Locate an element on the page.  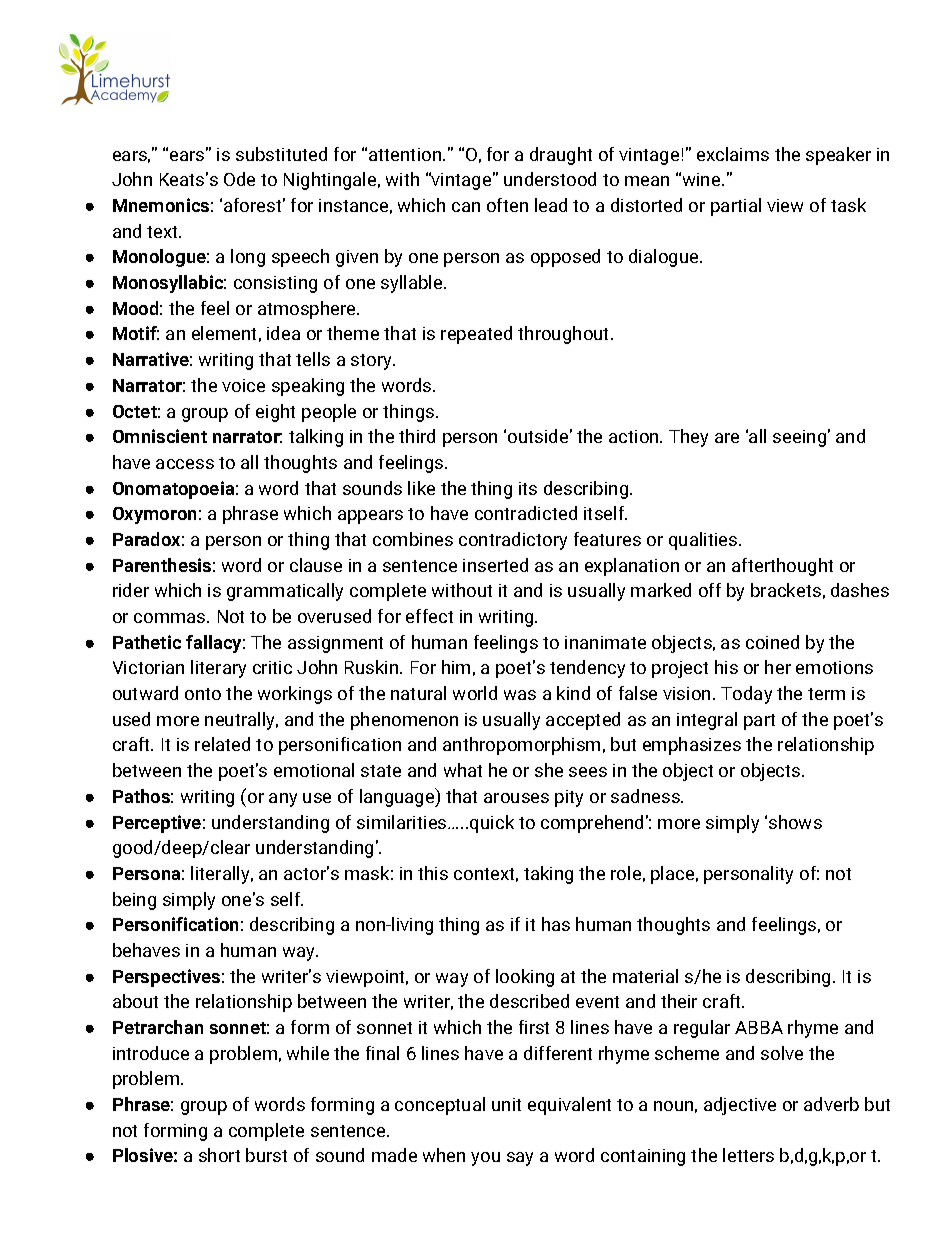
repeated is located at coordinates (476, 335).
